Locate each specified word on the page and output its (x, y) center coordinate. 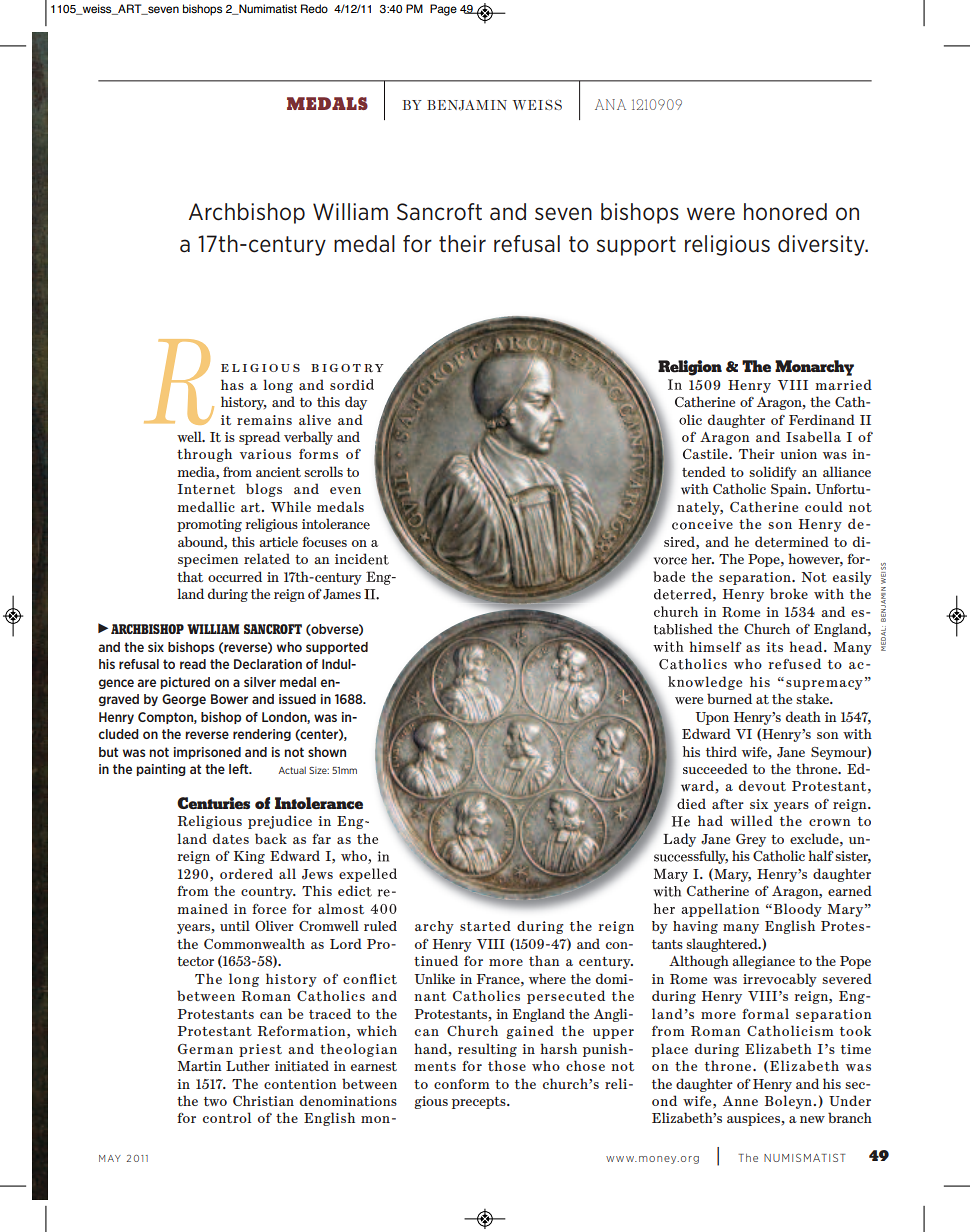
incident (362, 559)
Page (443, 10)
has (232, 384)
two (215, 1101)
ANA (610, 104)
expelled (368, 875)
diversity (822, 245)
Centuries (213, 803)
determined (792, 541)
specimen (208, 560)
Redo (314, 8)
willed (751, 820)
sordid (352, 384)
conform (462, 1084)
